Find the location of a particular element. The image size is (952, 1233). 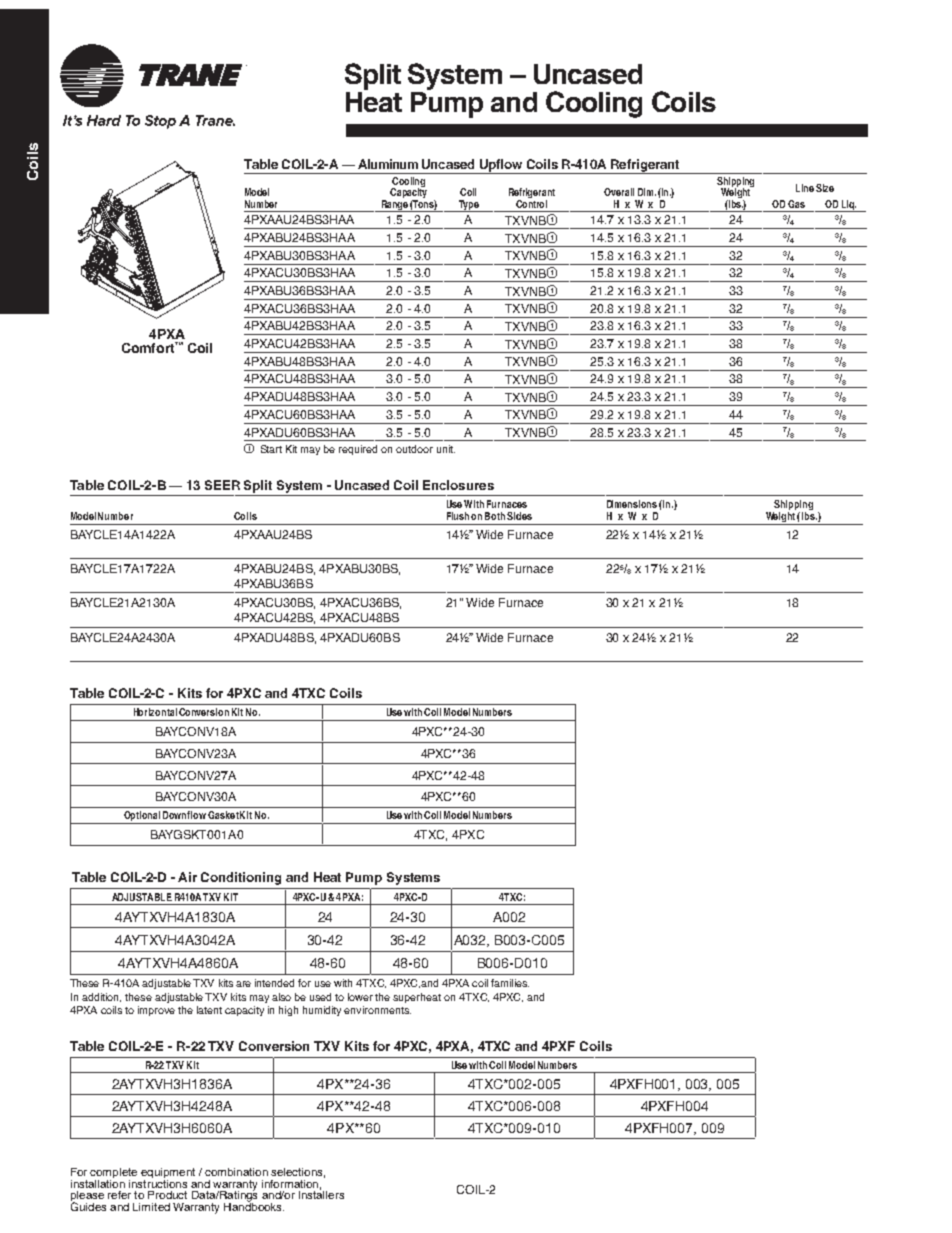

Sides is located at coordinates (519, 516).
